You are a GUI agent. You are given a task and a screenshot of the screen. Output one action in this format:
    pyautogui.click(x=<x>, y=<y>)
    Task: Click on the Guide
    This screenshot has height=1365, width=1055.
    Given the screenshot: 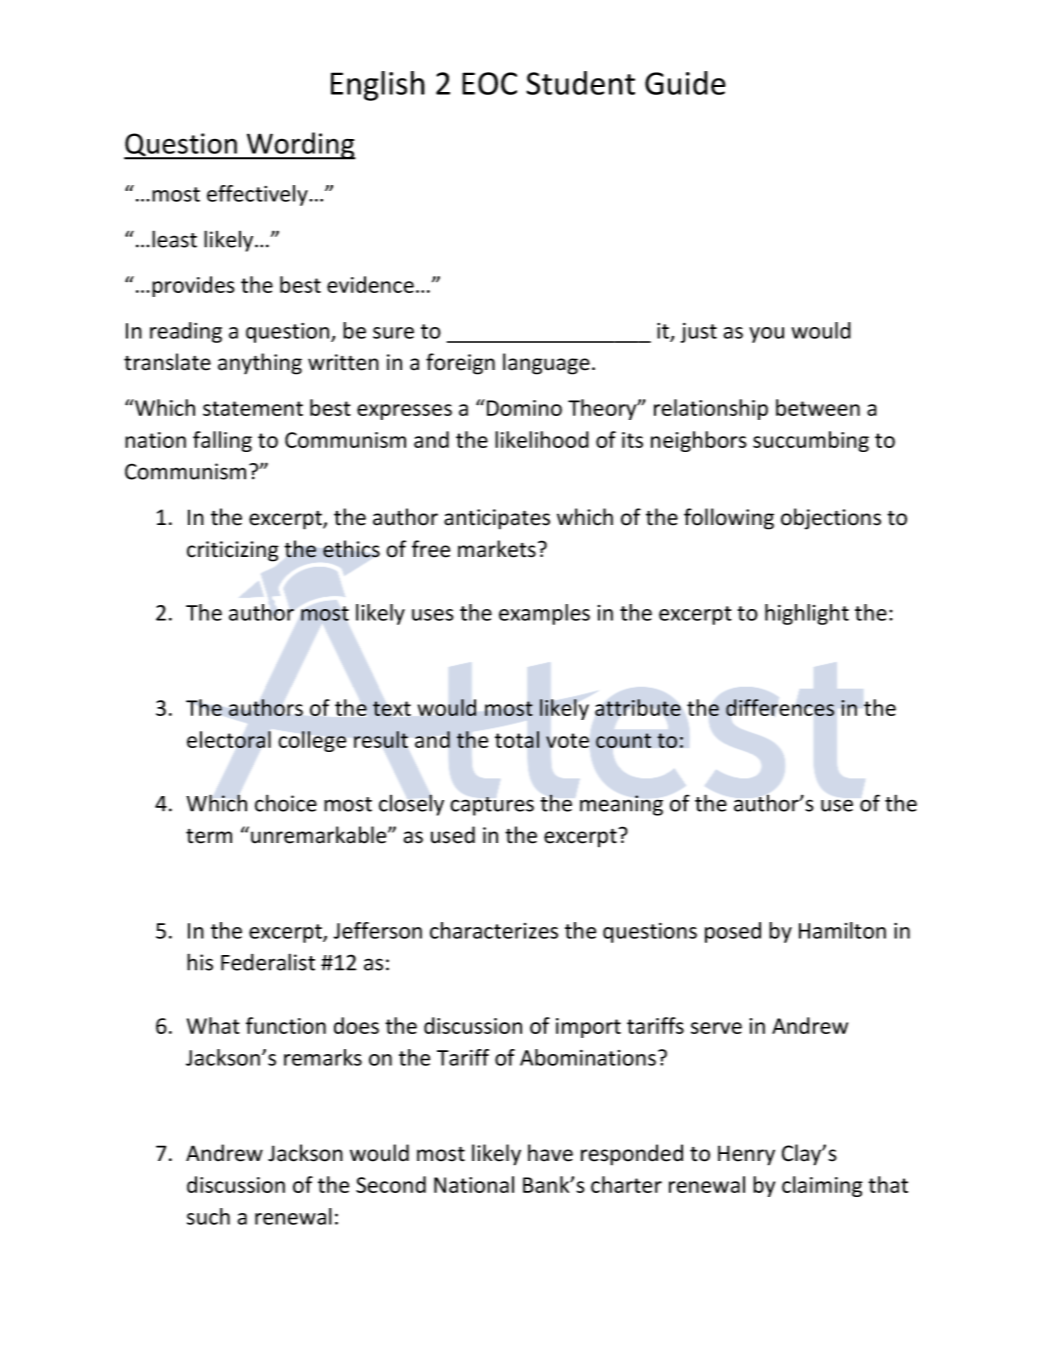 What is the action you would take?
    pyautogui.click(x=685, y=83)
